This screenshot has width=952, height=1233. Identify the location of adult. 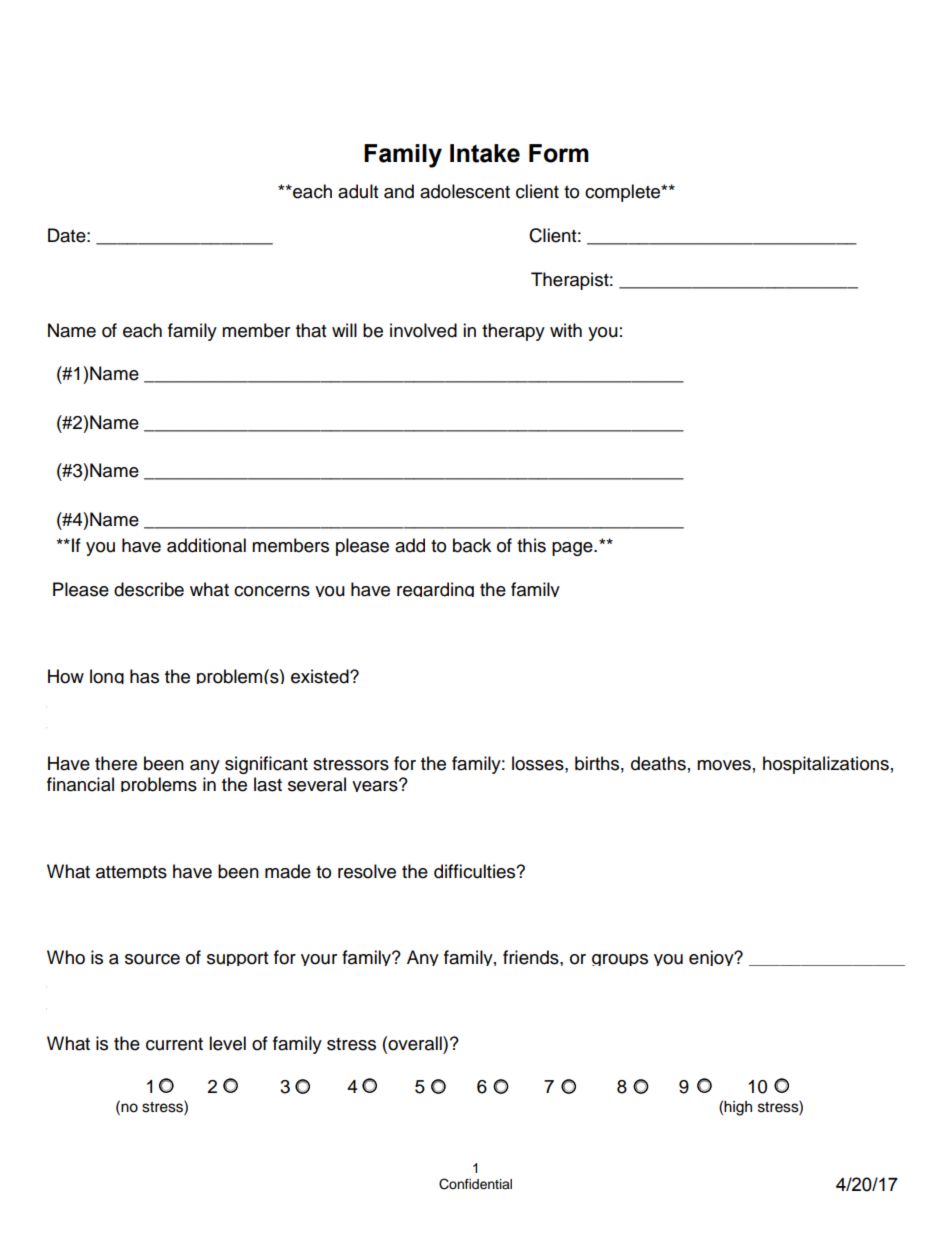
(358, 191).
